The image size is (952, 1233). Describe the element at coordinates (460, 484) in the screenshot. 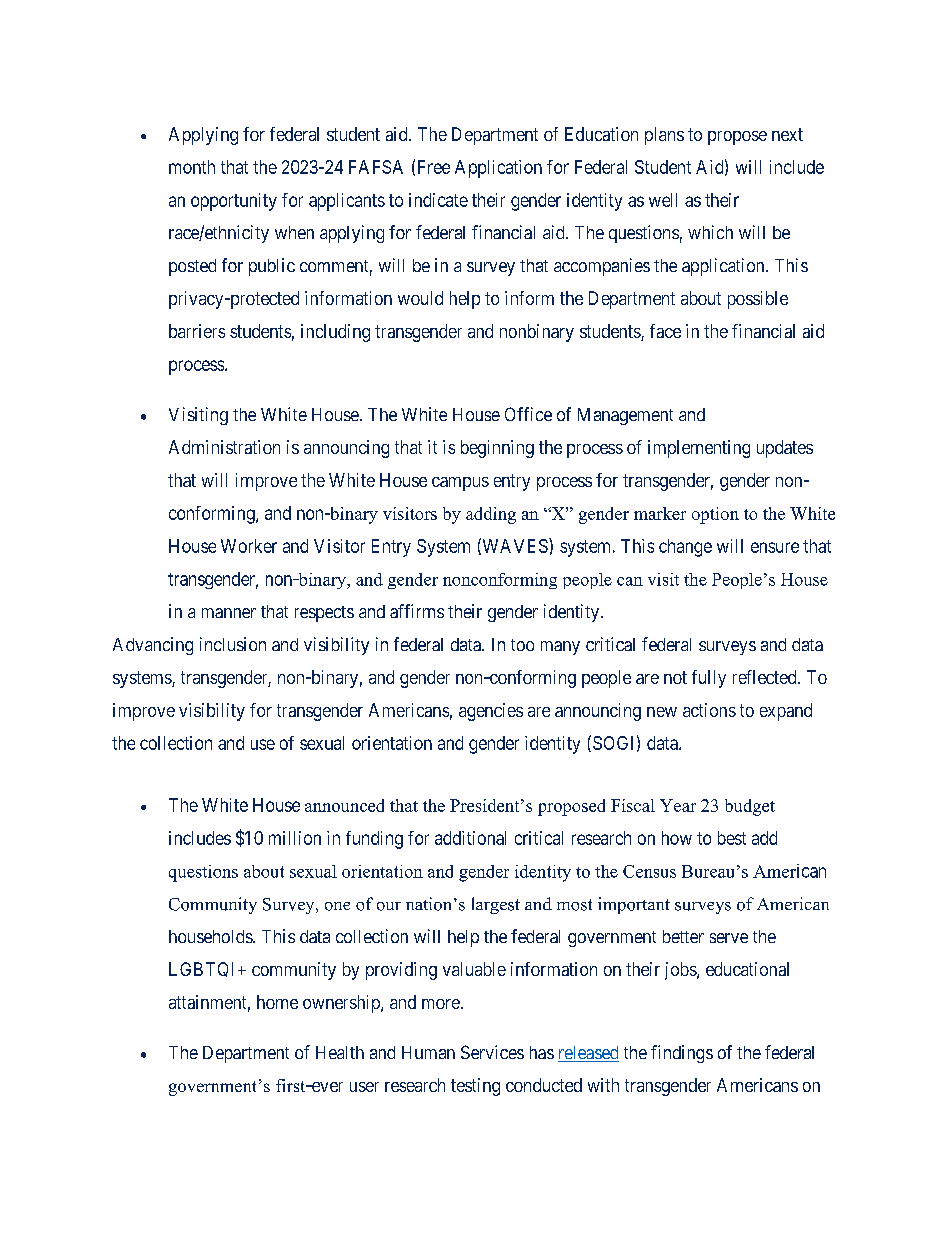

I see `campus` at that location.
